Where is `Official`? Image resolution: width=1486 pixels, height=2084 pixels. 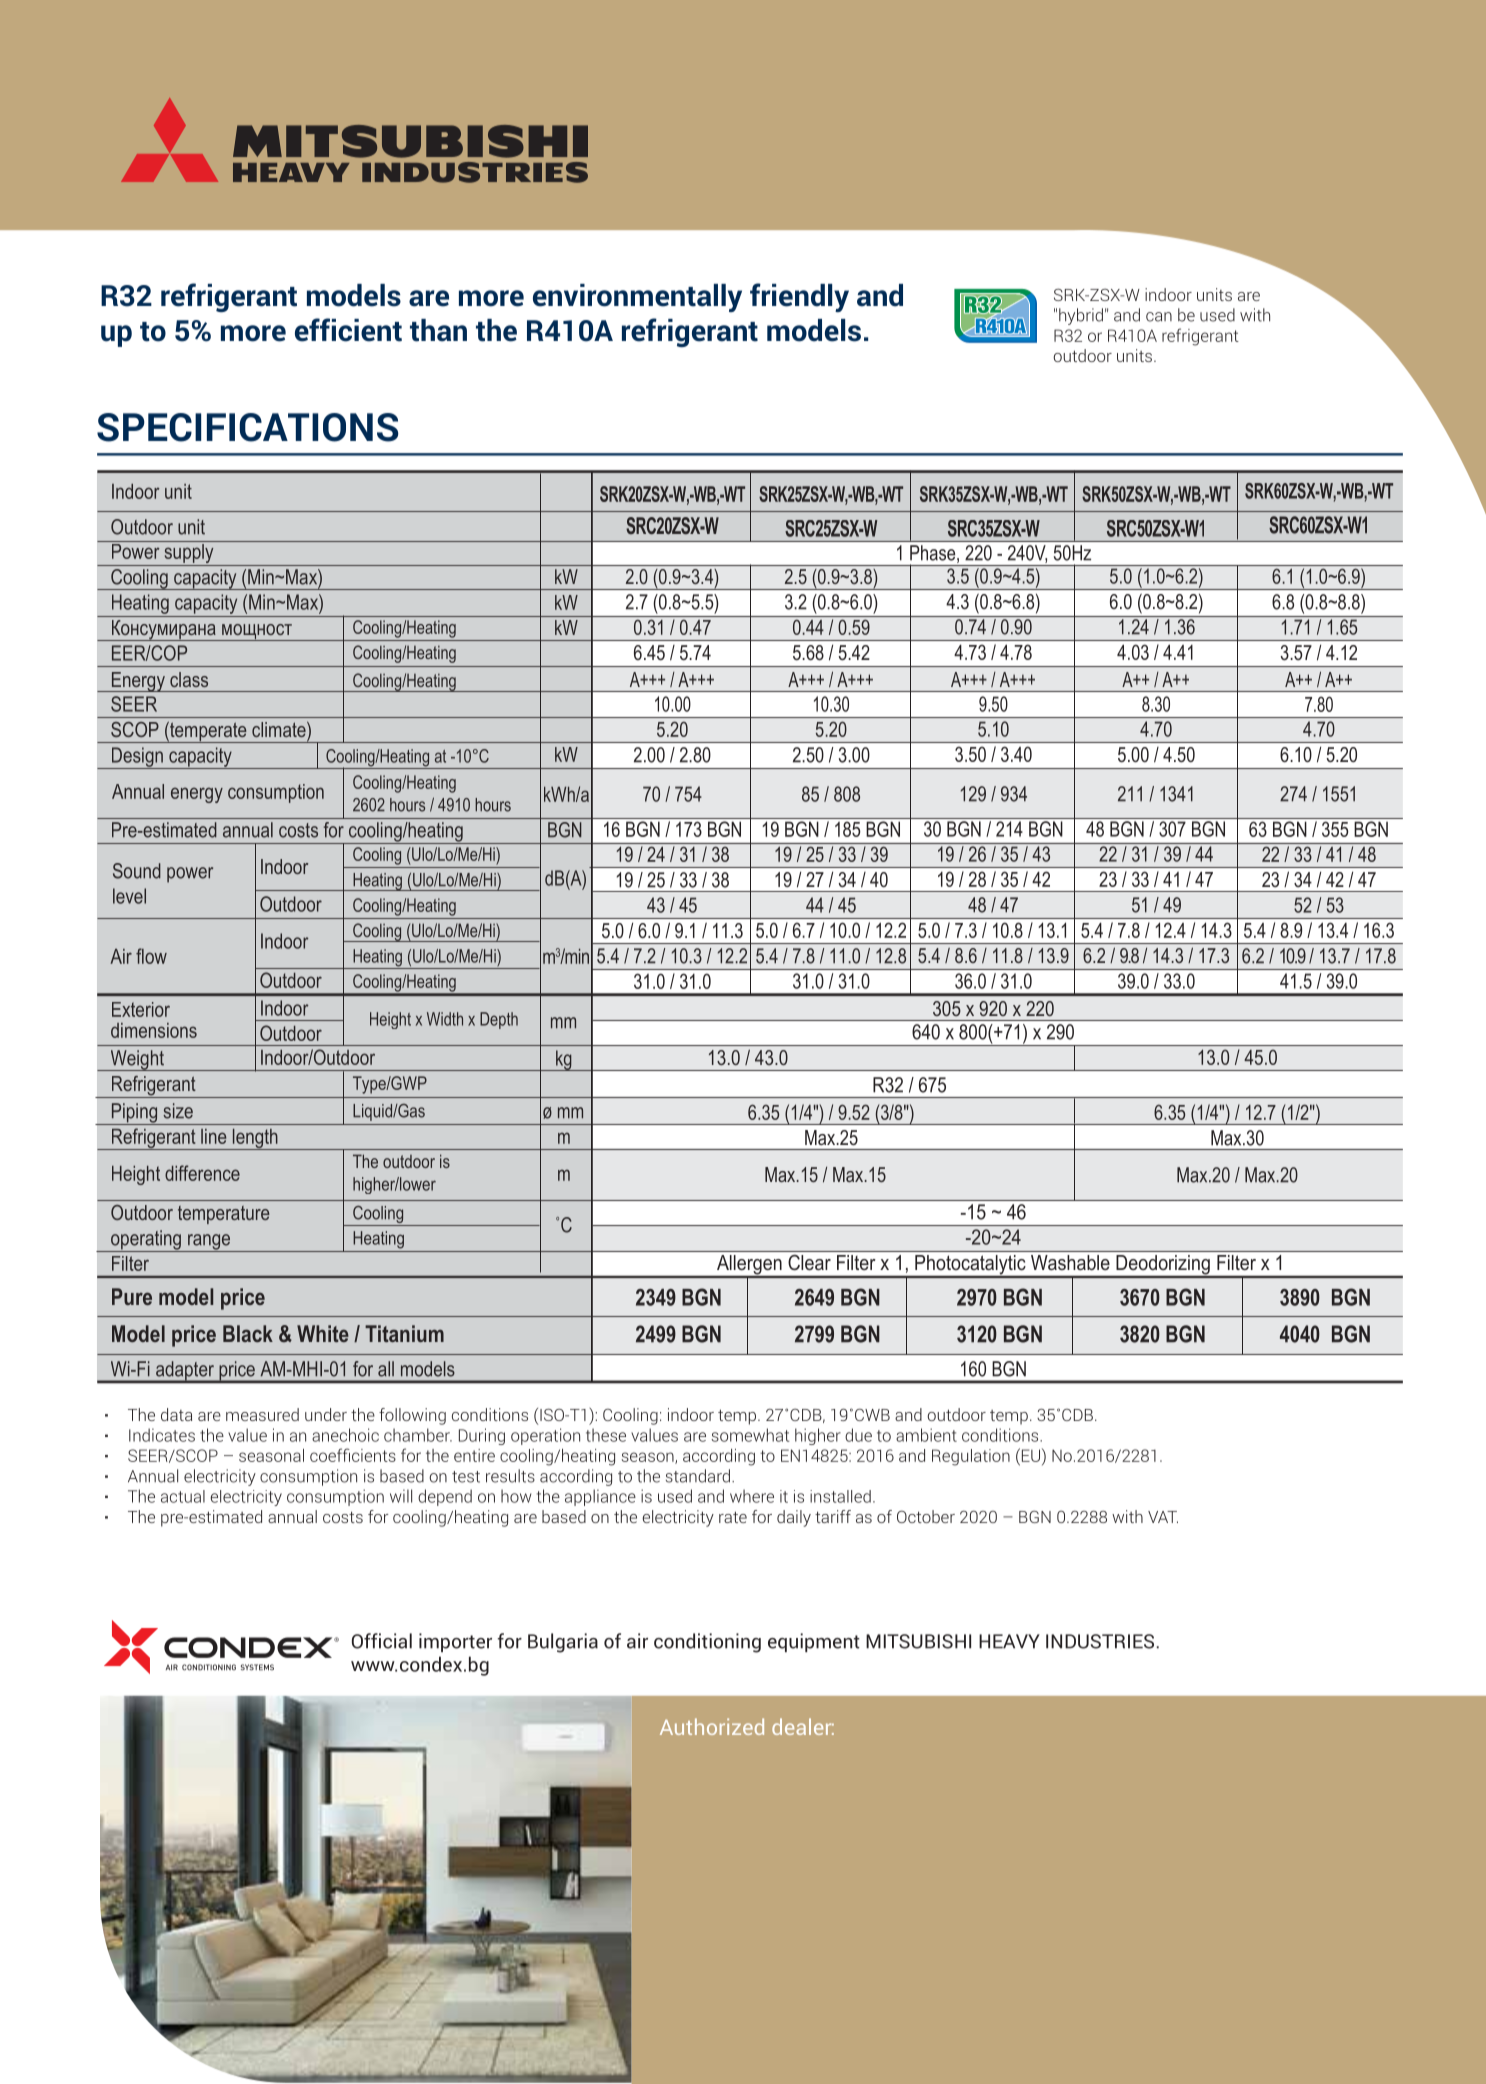 Official is located at coordinates (382, 1641).
